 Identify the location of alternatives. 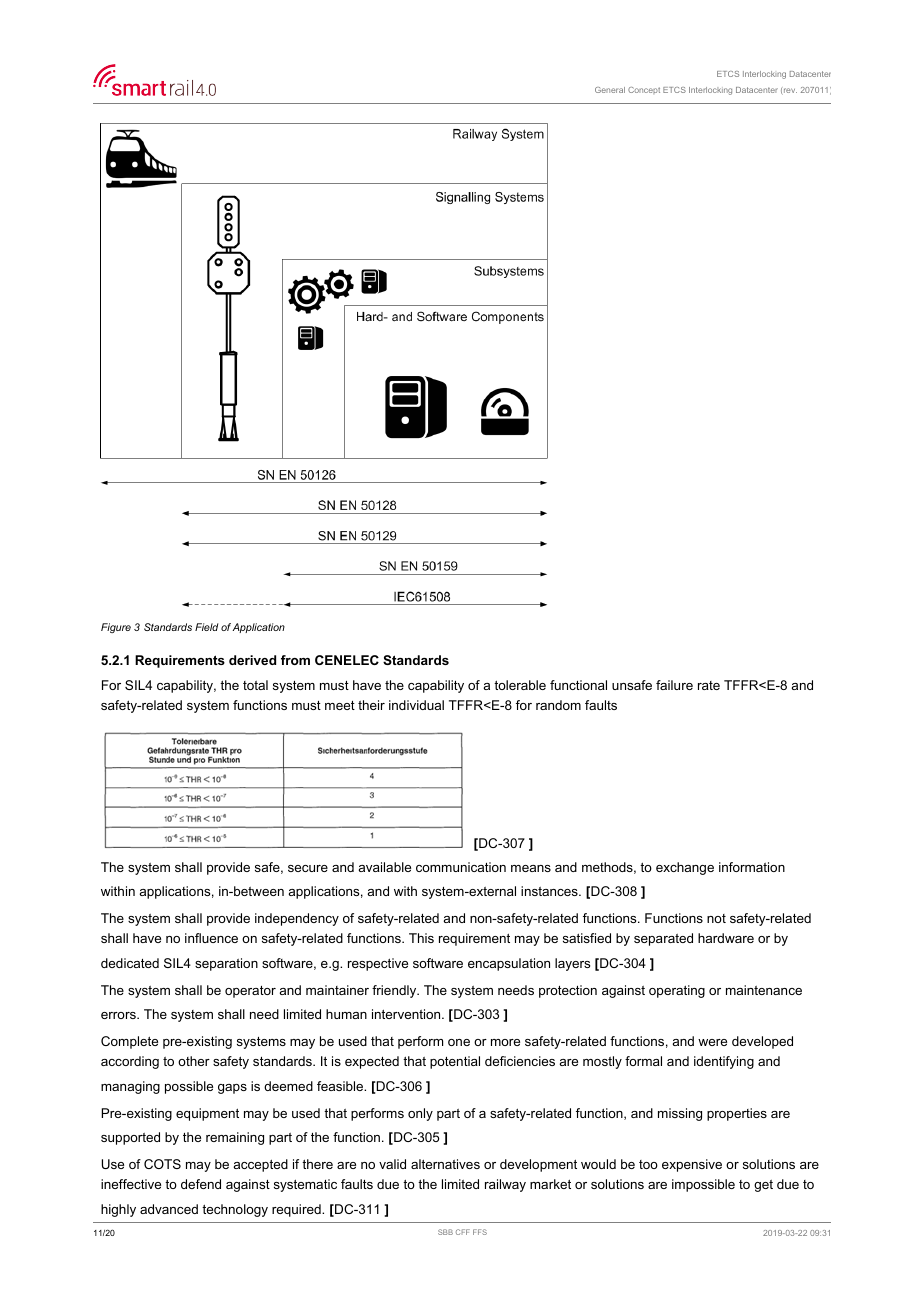
(445, 1164).
